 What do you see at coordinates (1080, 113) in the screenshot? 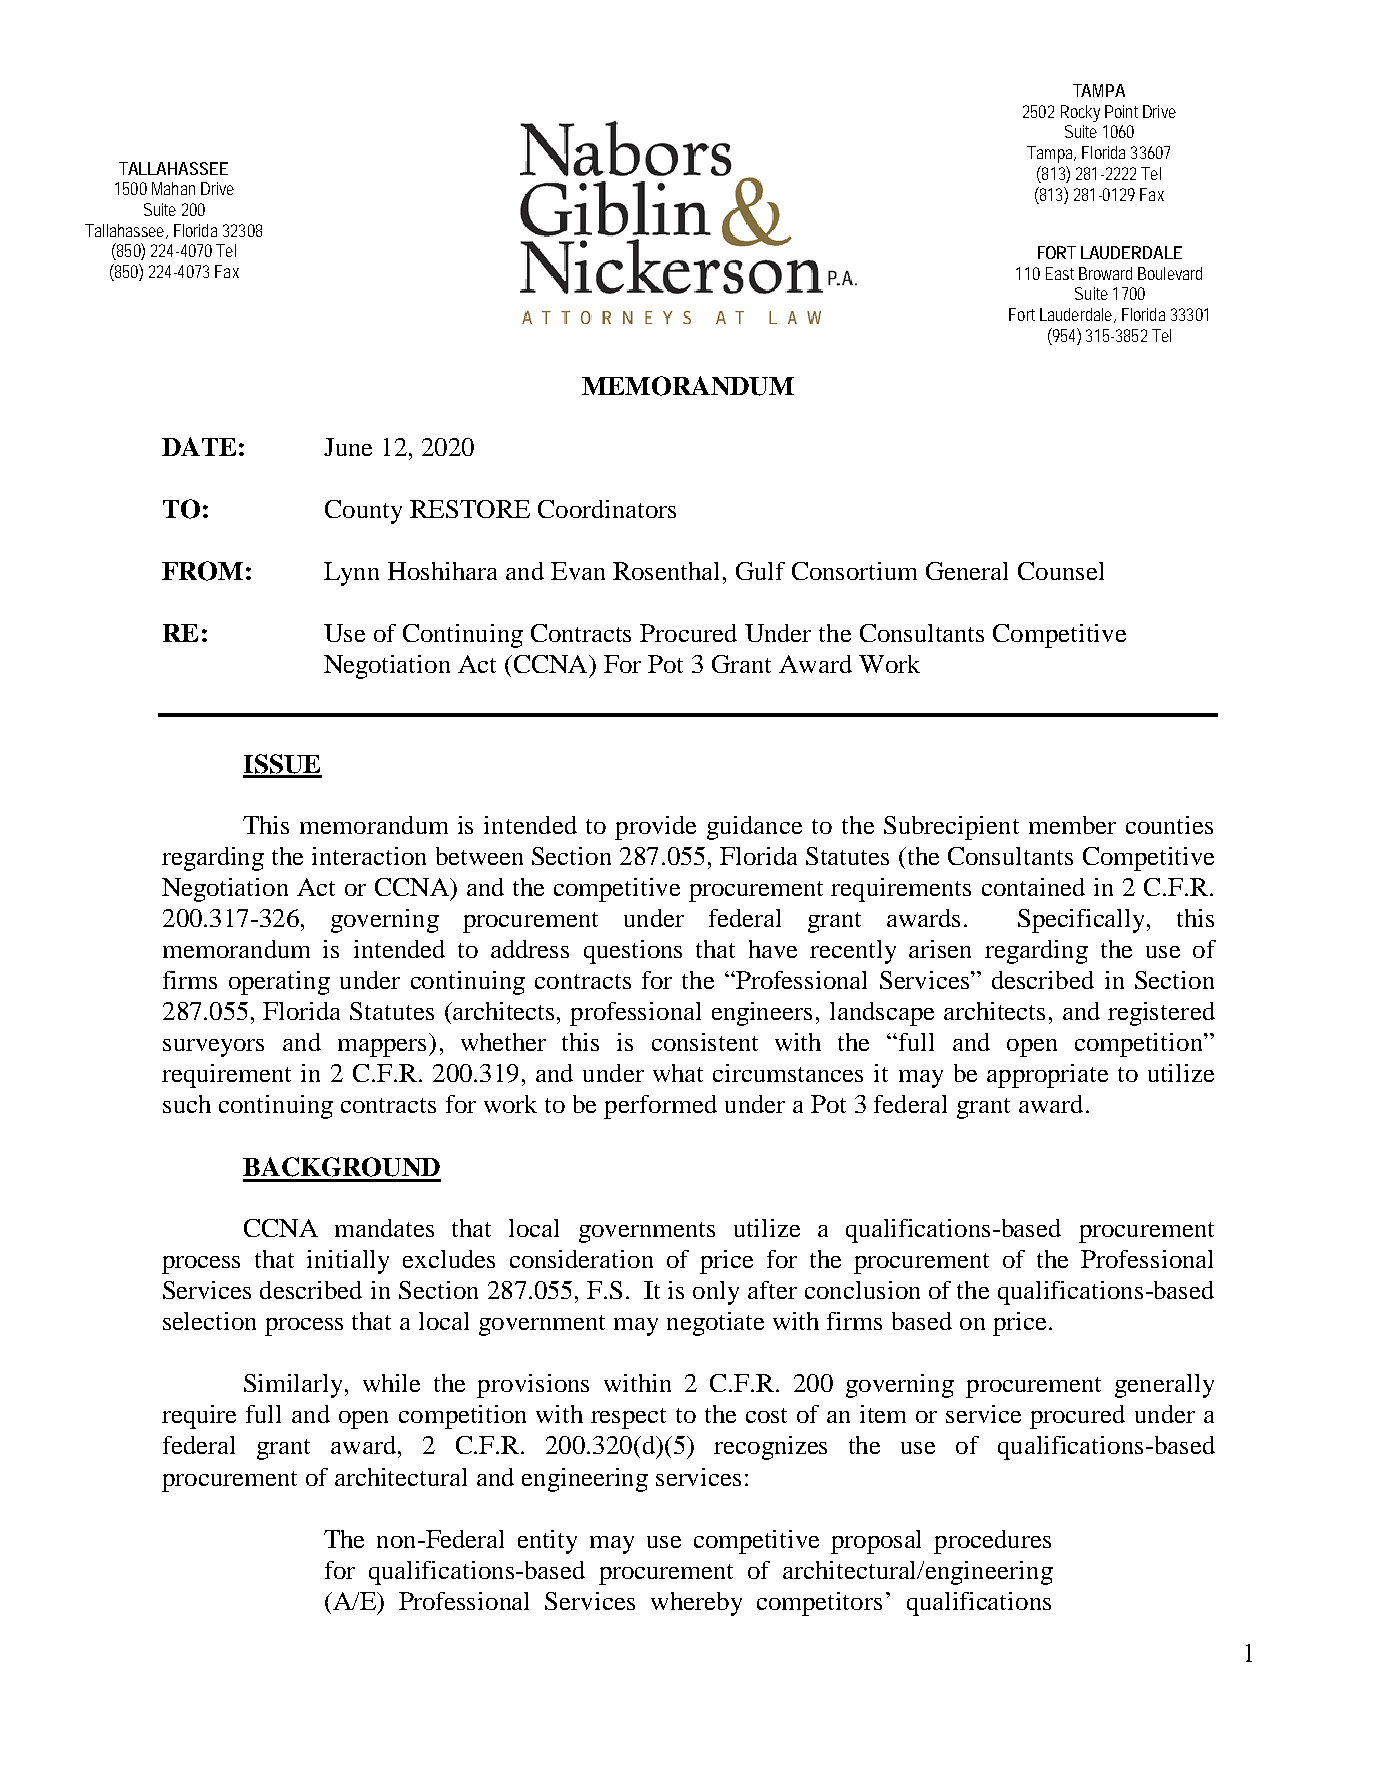
I see `Rocky` at bounding box center [1080, 113].
